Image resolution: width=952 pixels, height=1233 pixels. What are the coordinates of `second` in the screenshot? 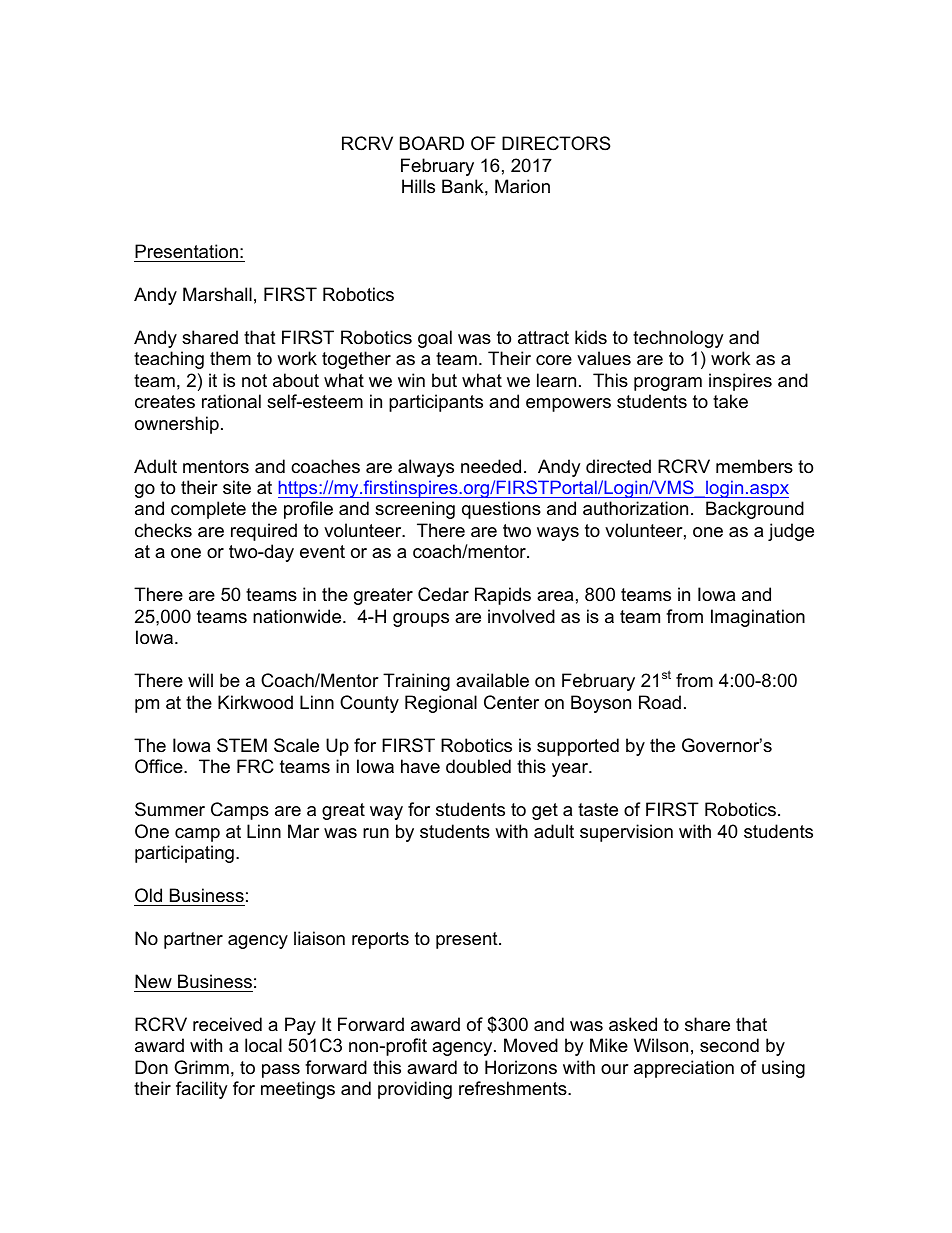 It's located at (729, 1045).
